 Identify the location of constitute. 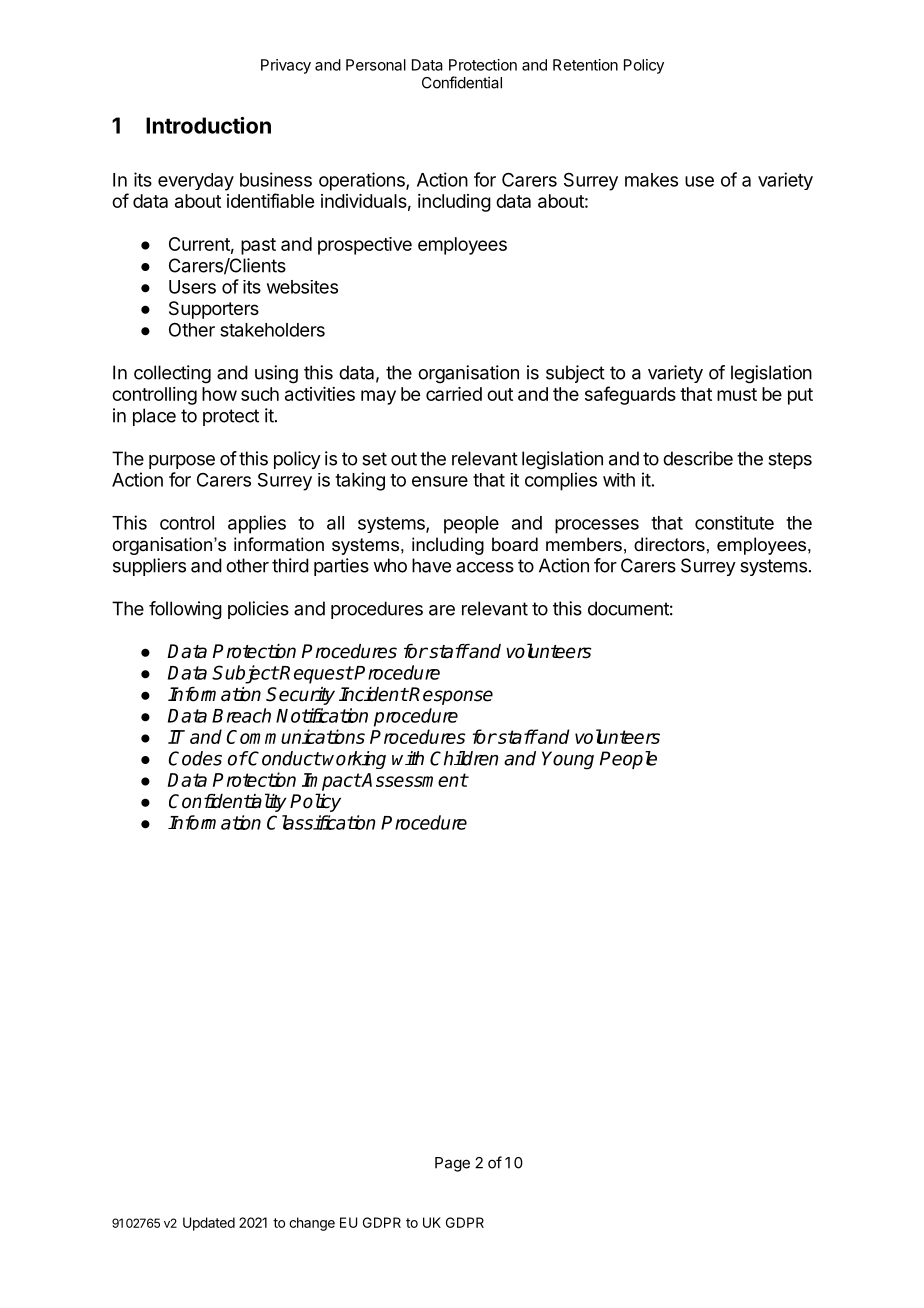
(734, 522).
